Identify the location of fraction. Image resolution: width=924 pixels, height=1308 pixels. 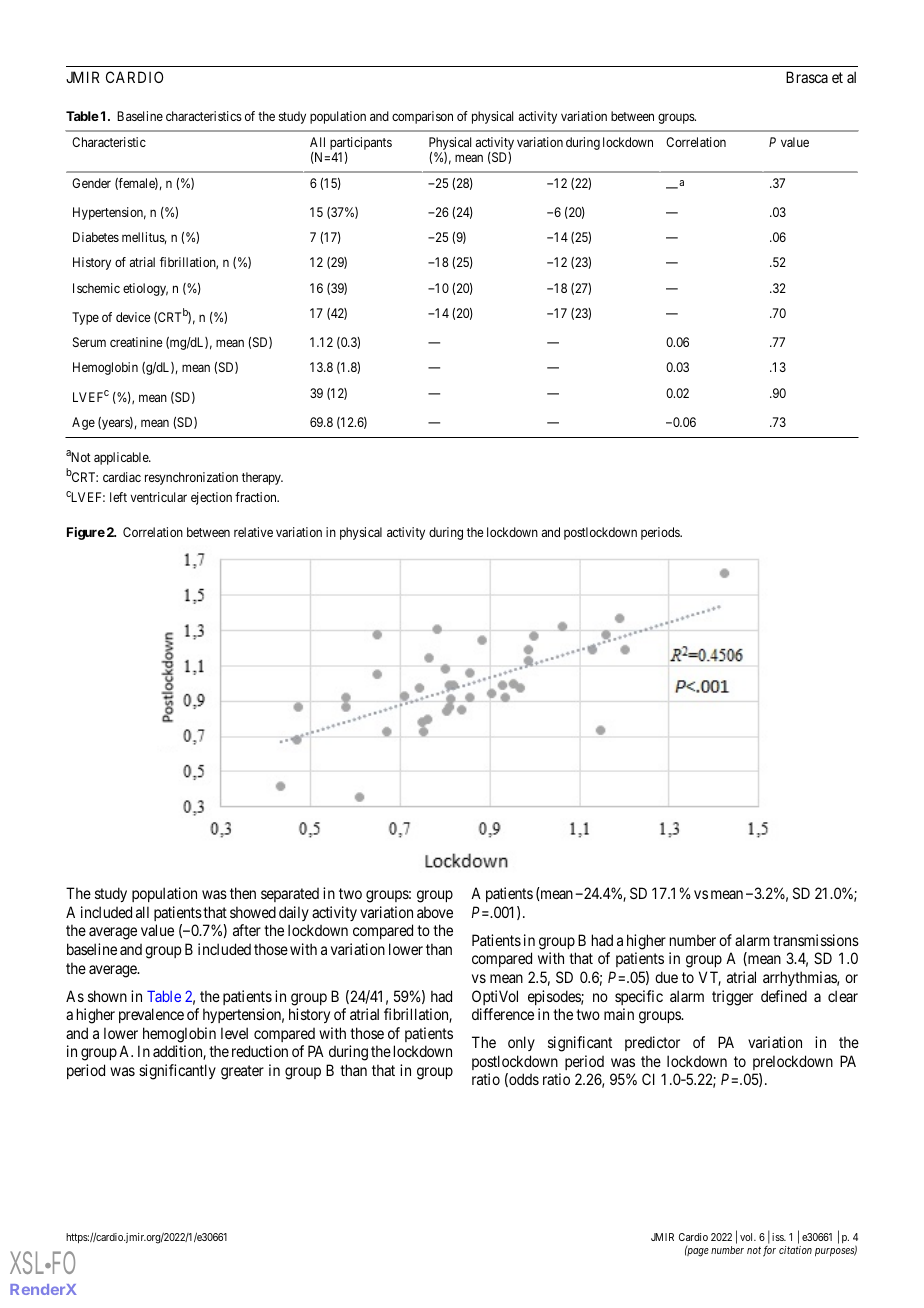
(257, 497).
